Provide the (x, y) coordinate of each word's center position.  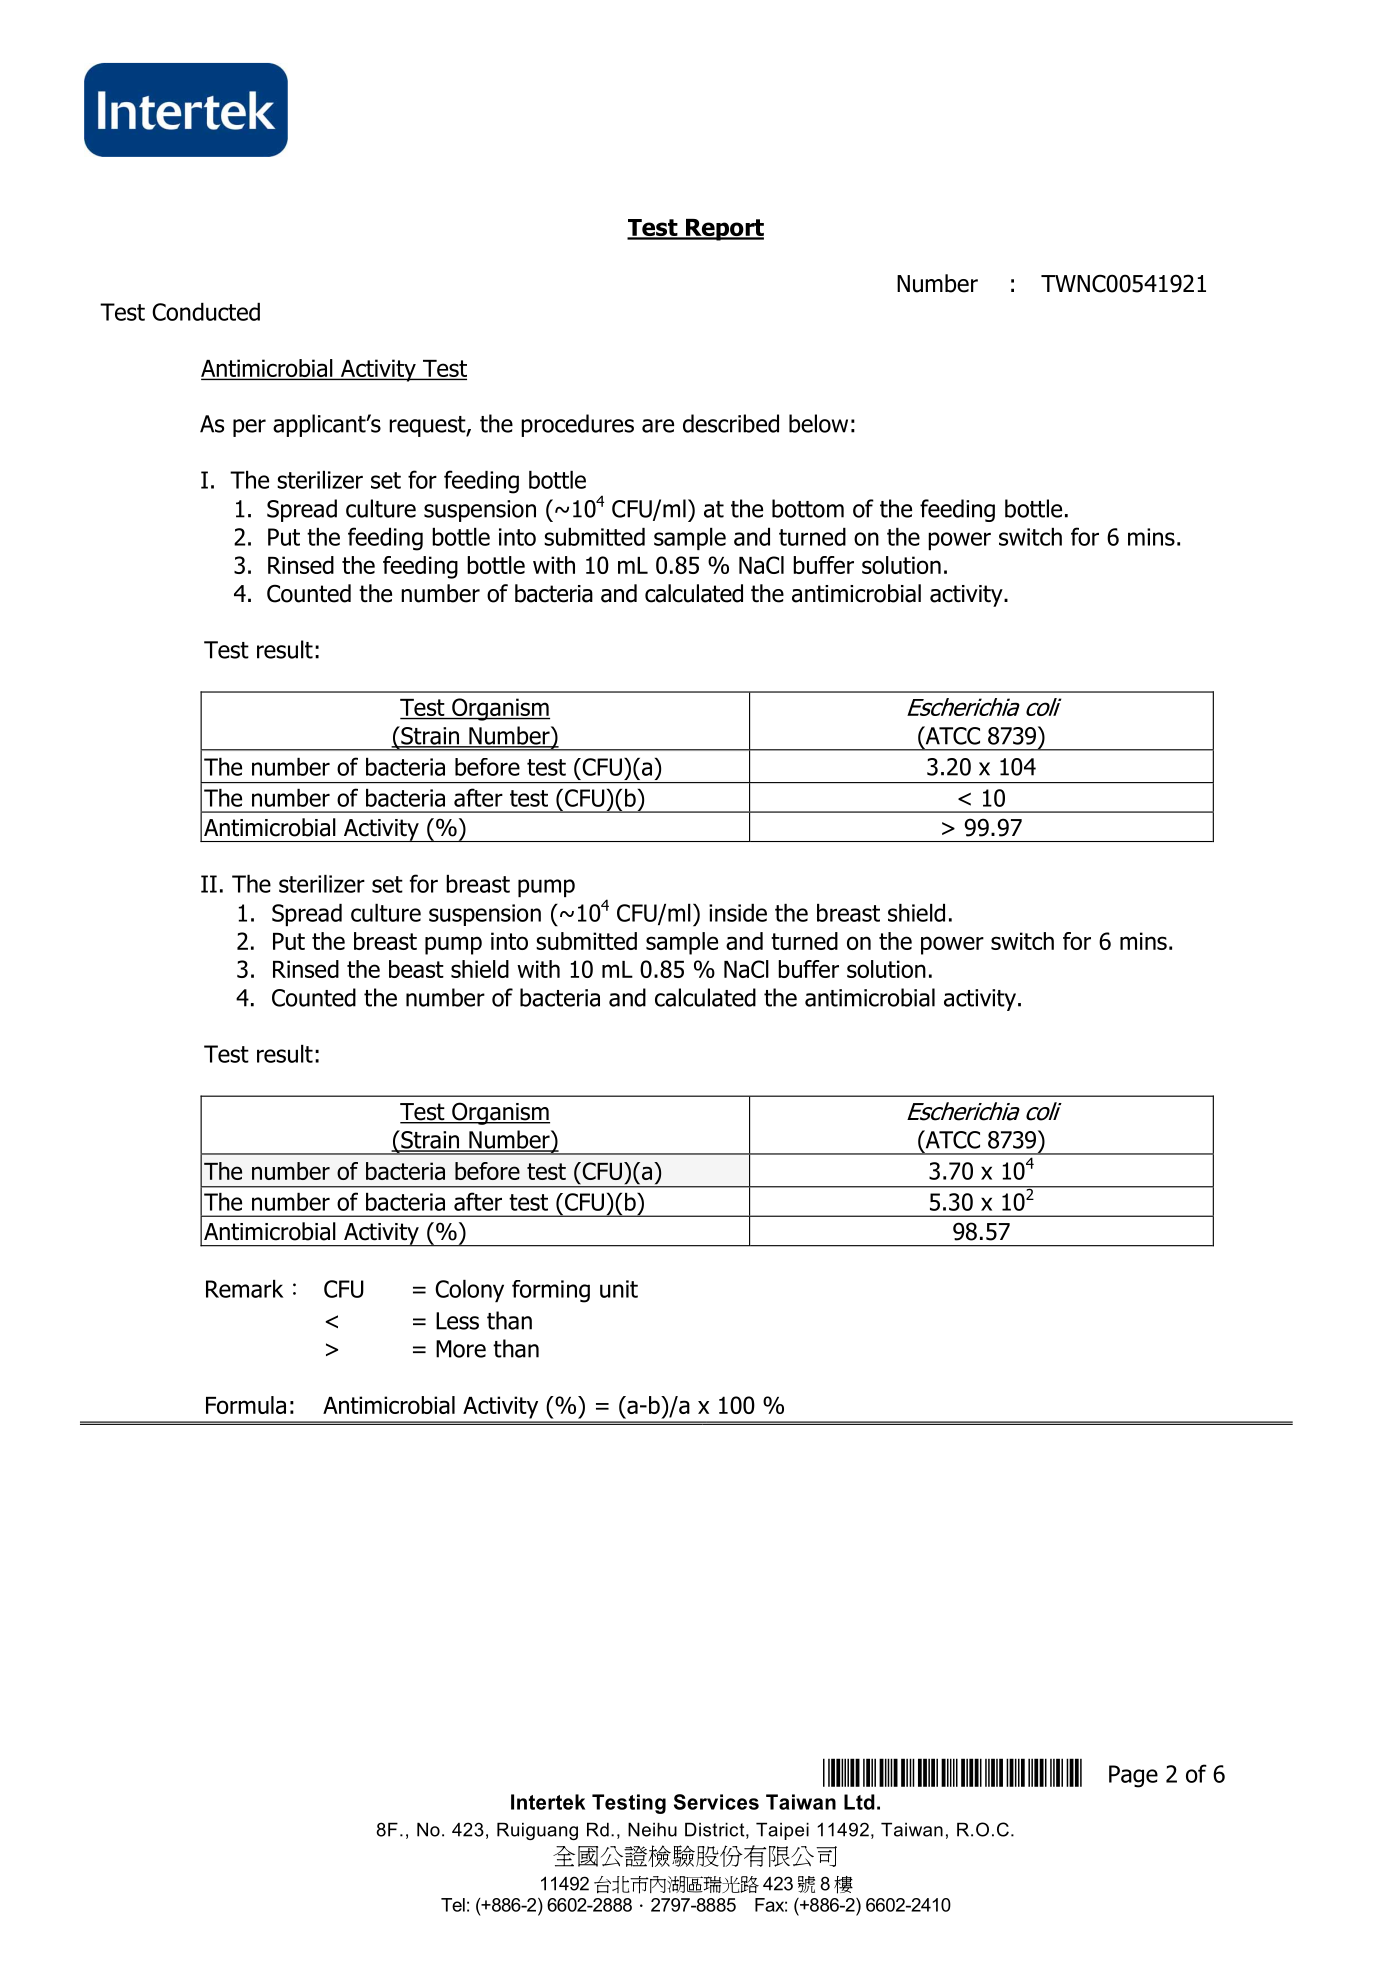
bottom (808, 508)
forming (551, 1291)
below (818, 423)
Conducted (206, 312)
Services (716, 1802)
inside (738, 913)
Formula (246, 1405)
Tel (453, 1905)
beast (416, 969)
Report (723, 230)
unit (619, 1289)
